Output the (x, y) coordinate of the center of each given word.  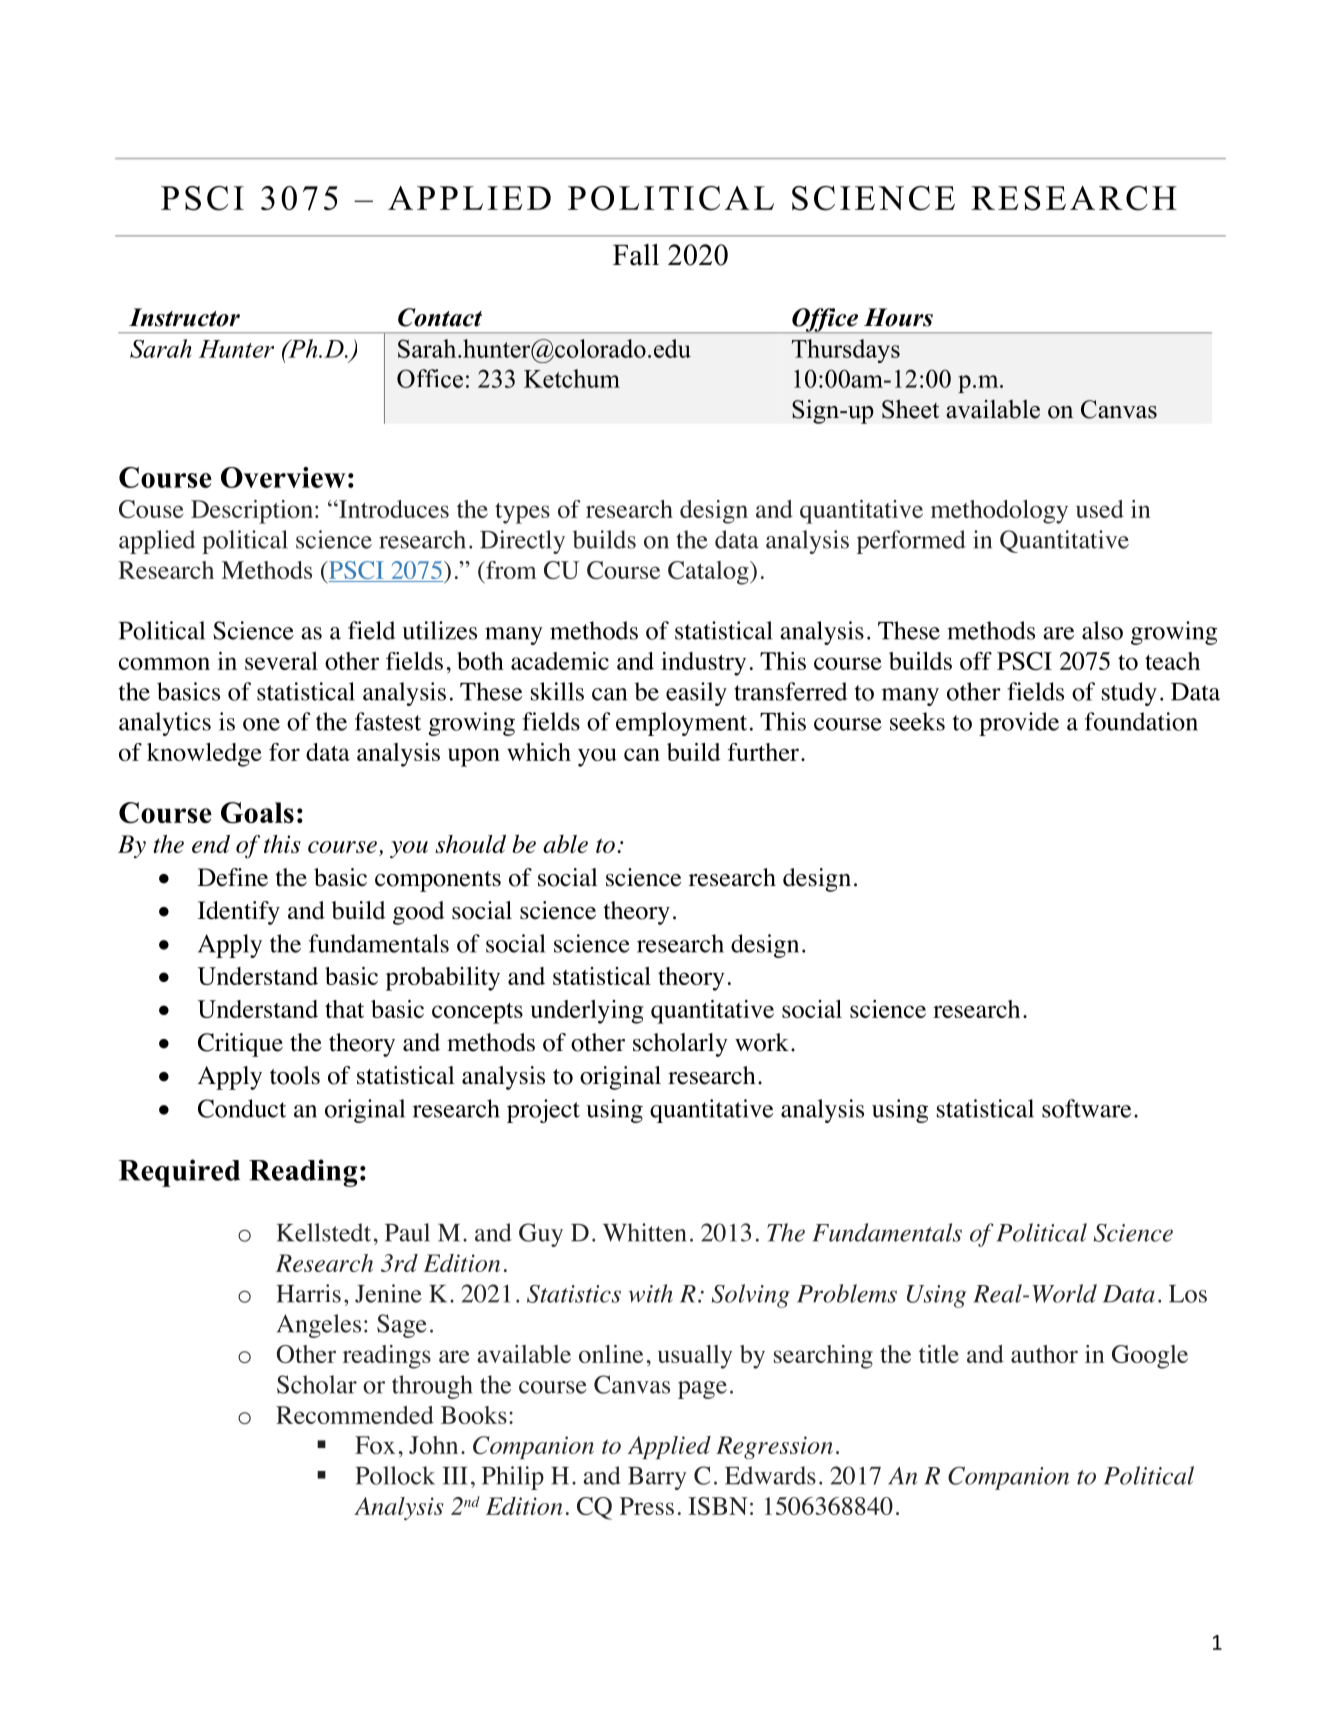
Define (233, 877)
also (1102, 630)
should (470, 844)
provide (1019, 724)
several (281, 661)
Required (179, 1173)
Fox (375, 1445)
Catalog (709, 573)
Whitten (644, 1232)
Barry (657, 1478)
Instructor (184, 317)
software (1086, 1108)
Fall (636, 255)
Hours (898, 317)
